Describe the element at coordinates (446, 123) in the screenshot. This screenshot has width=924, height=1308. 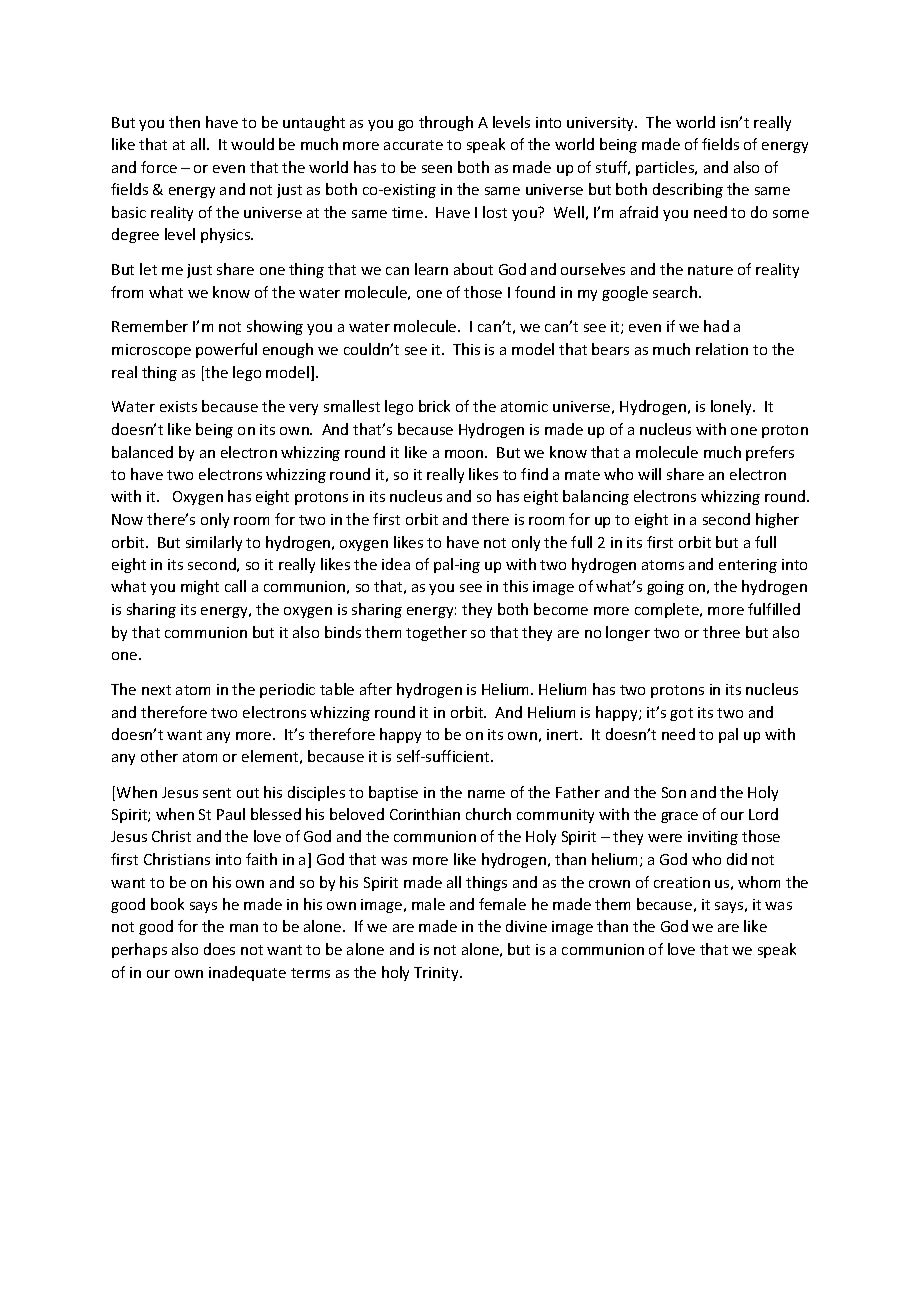
I see `through` at that location.
